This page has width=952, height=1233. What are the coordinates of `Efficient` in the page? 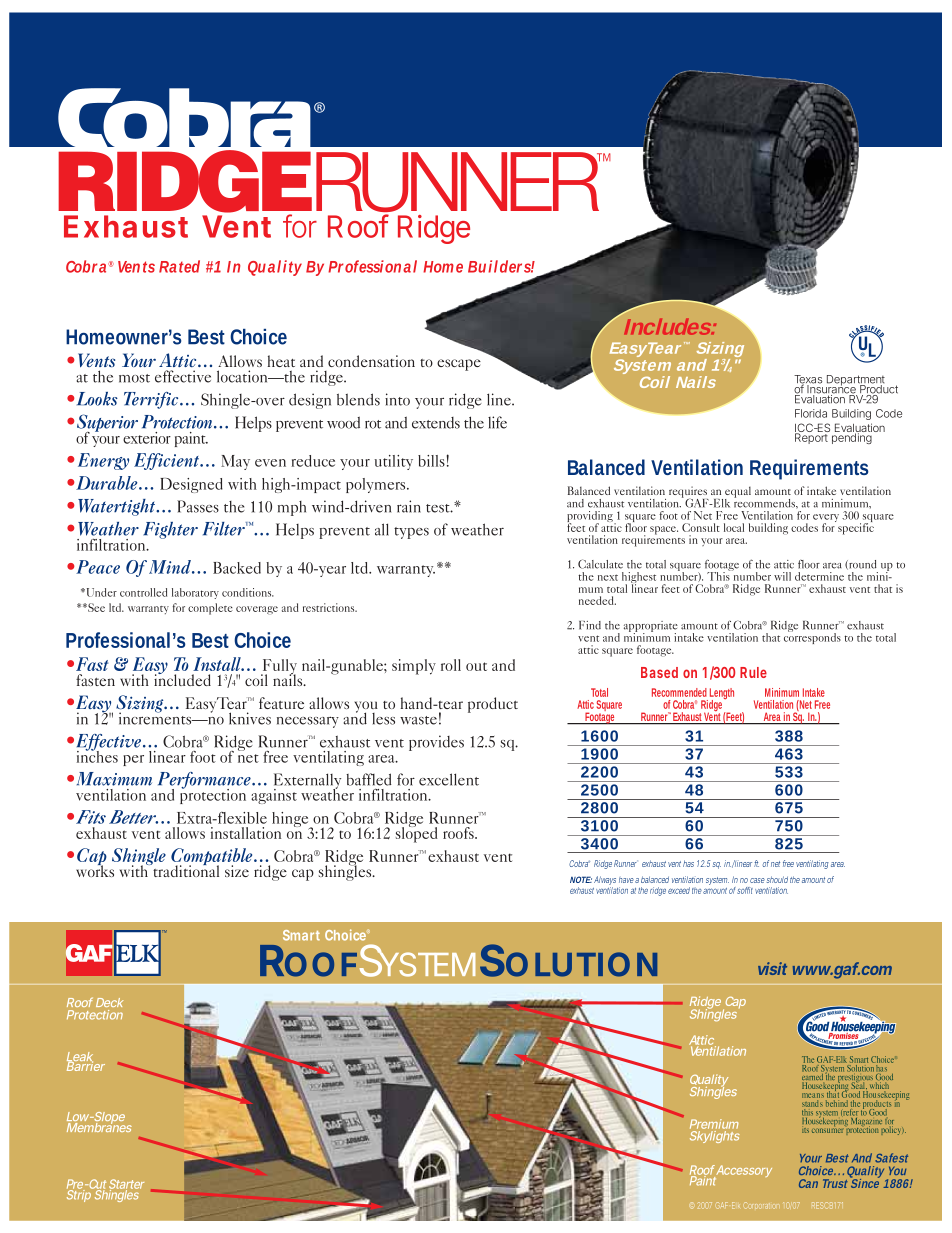 It's located at (168, 461).
